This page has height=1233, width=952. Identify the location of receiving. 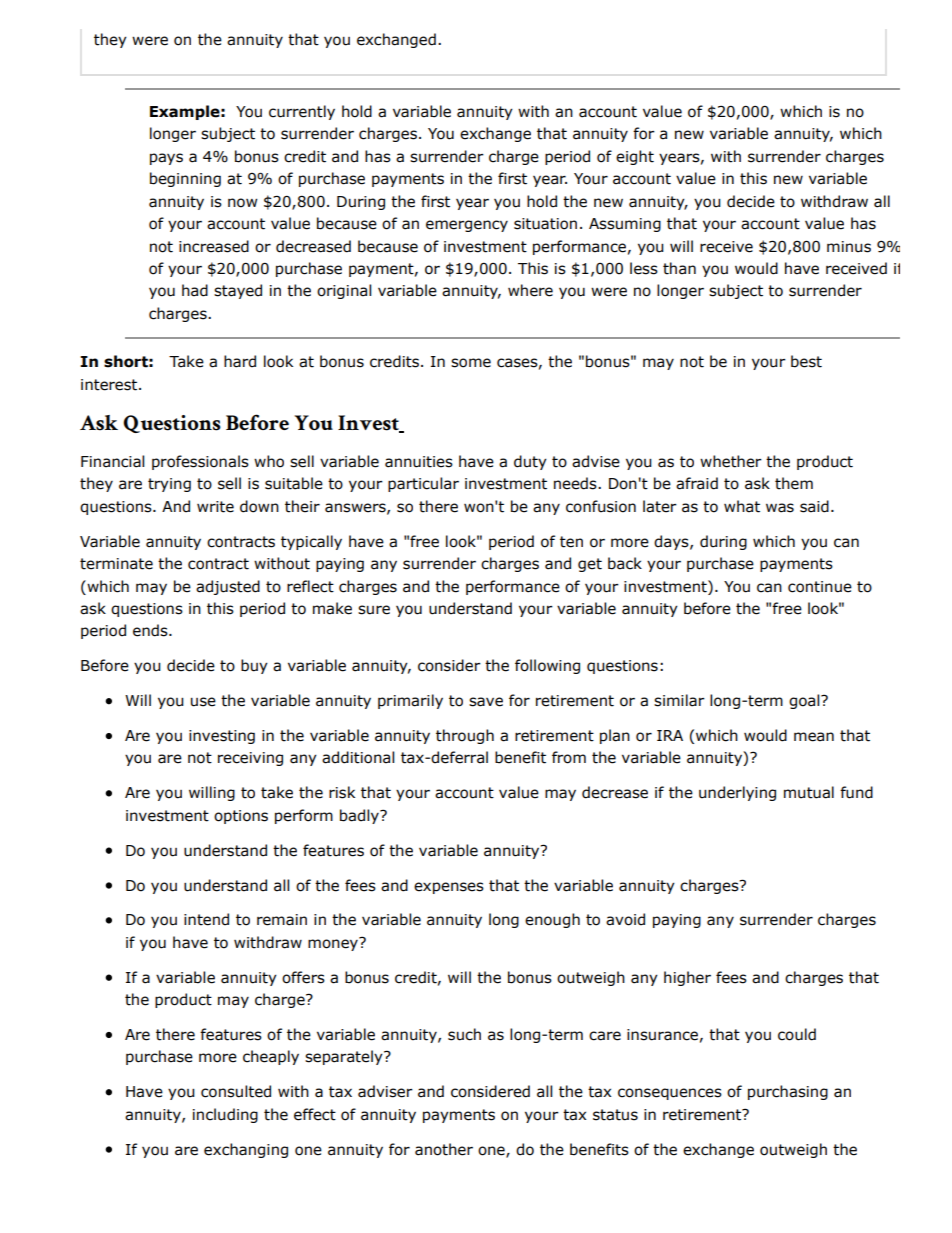
(250, 759).
